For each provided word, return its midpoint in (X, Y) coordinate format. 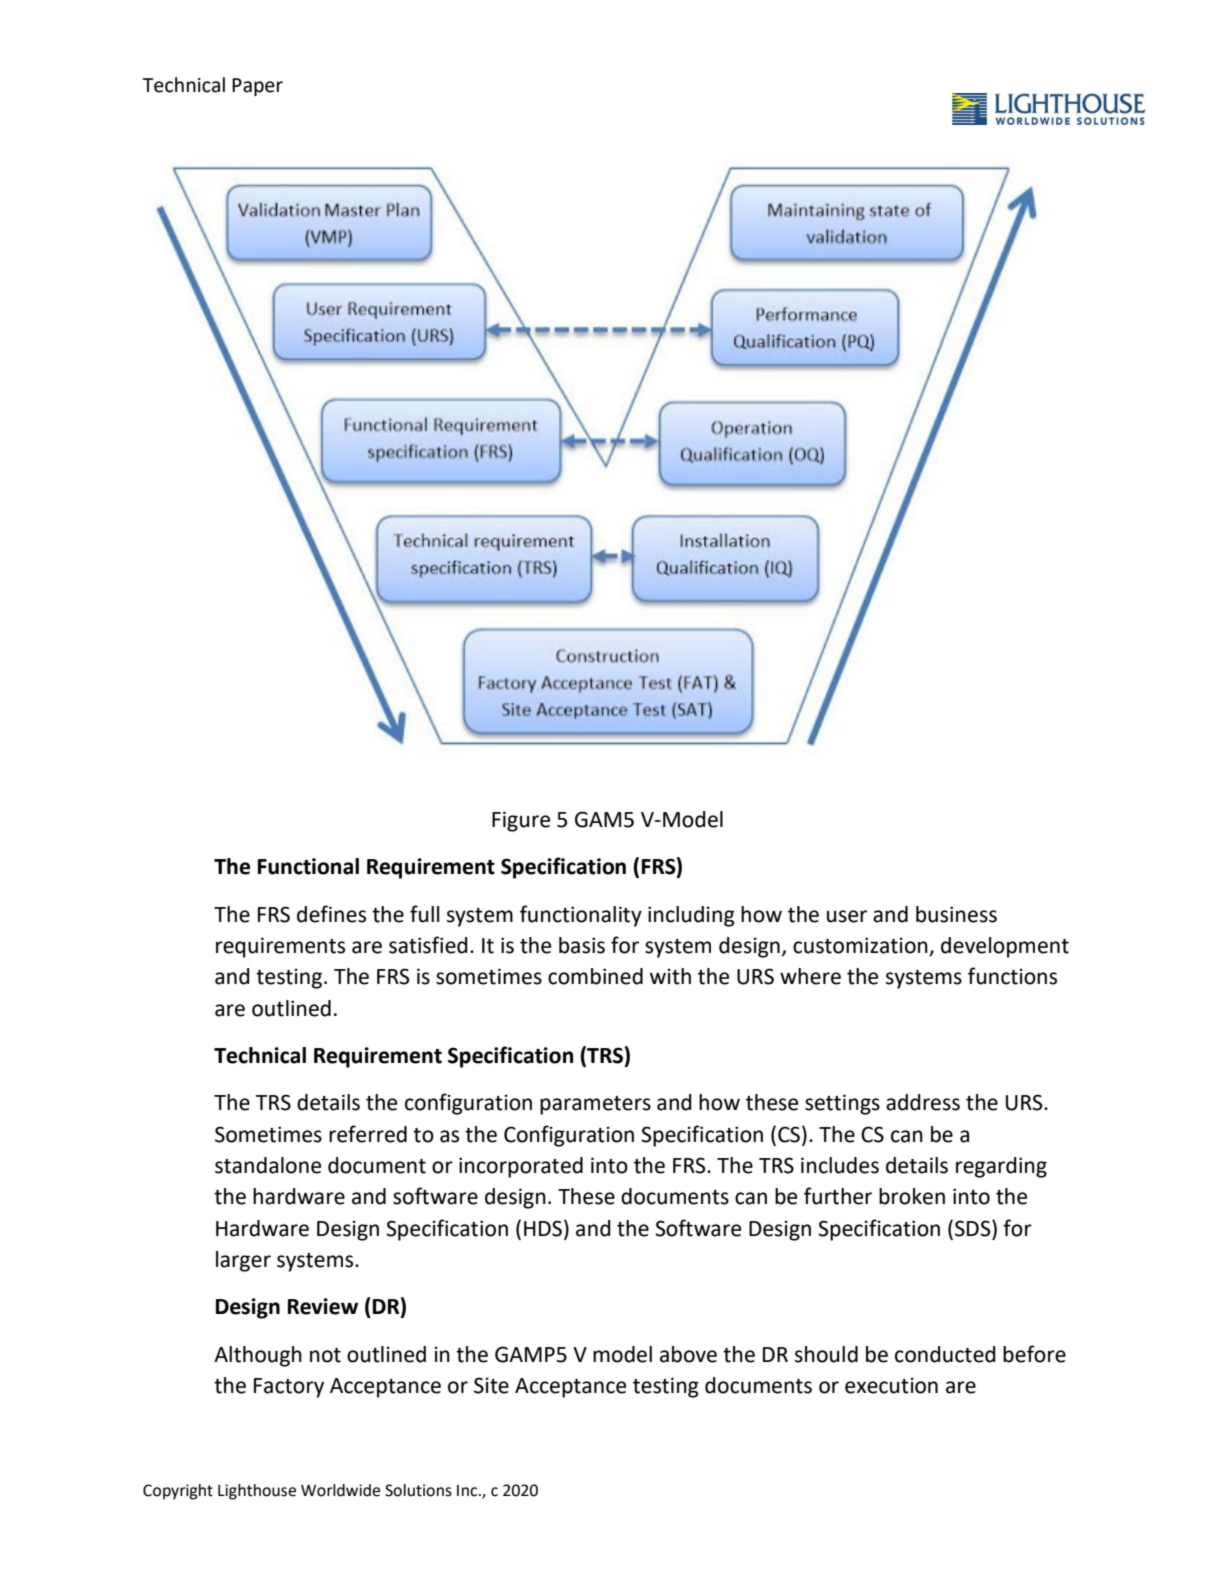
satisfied (428, 945)
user (847, 916)
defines (331, 914)
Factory (289, 1388)
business (956, 914)
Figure (521, 821)
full (424, 914)
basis (582, 945)
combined (595, 976)
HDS (544, 1228)
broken (912, 1196)
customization (861, 946)
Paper (257, 87)
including (691, 916)
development (1005, 947)
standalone (268, 1165)
